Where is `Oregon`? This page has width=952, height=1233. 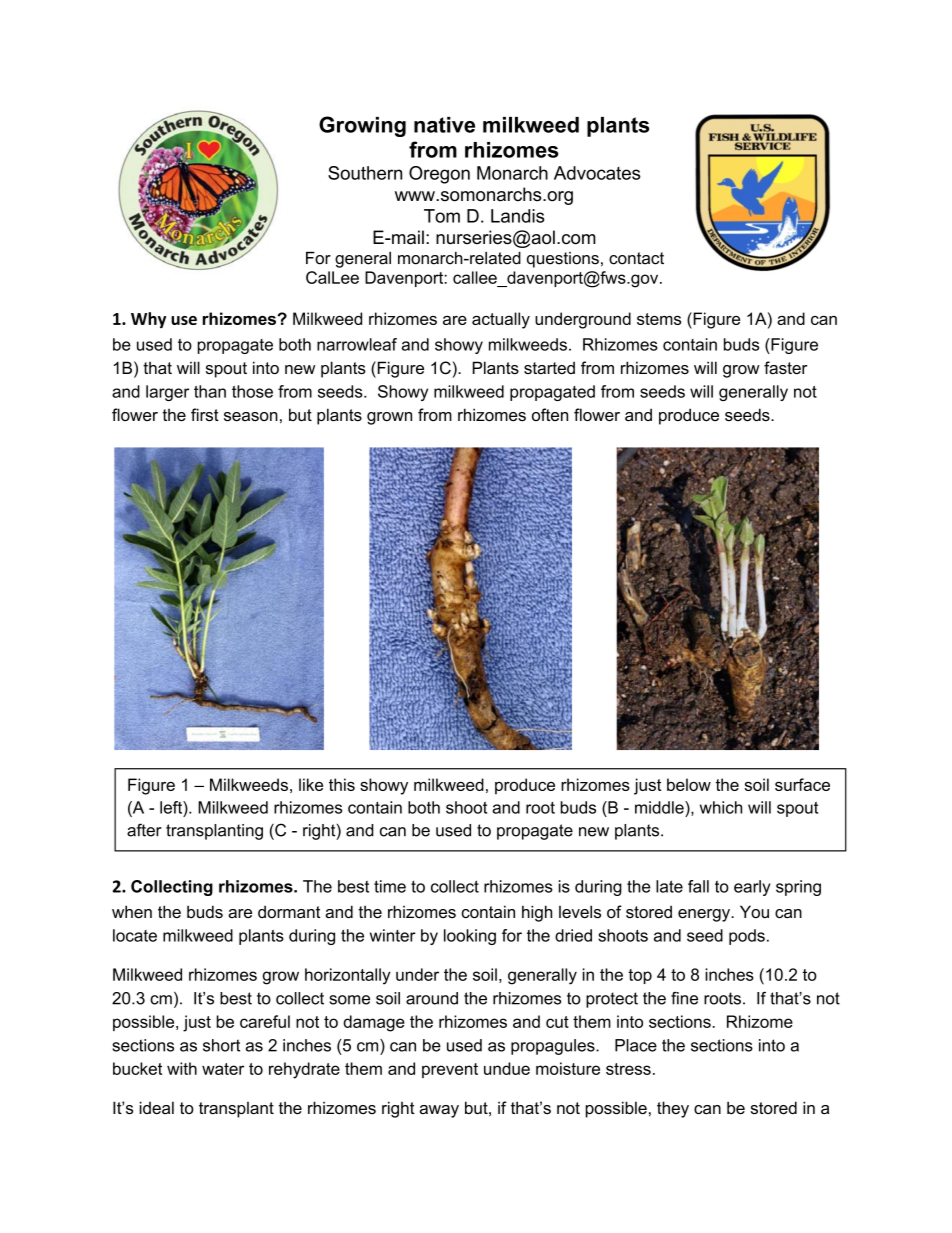 Oregon is located at coordinates (439, 175).
